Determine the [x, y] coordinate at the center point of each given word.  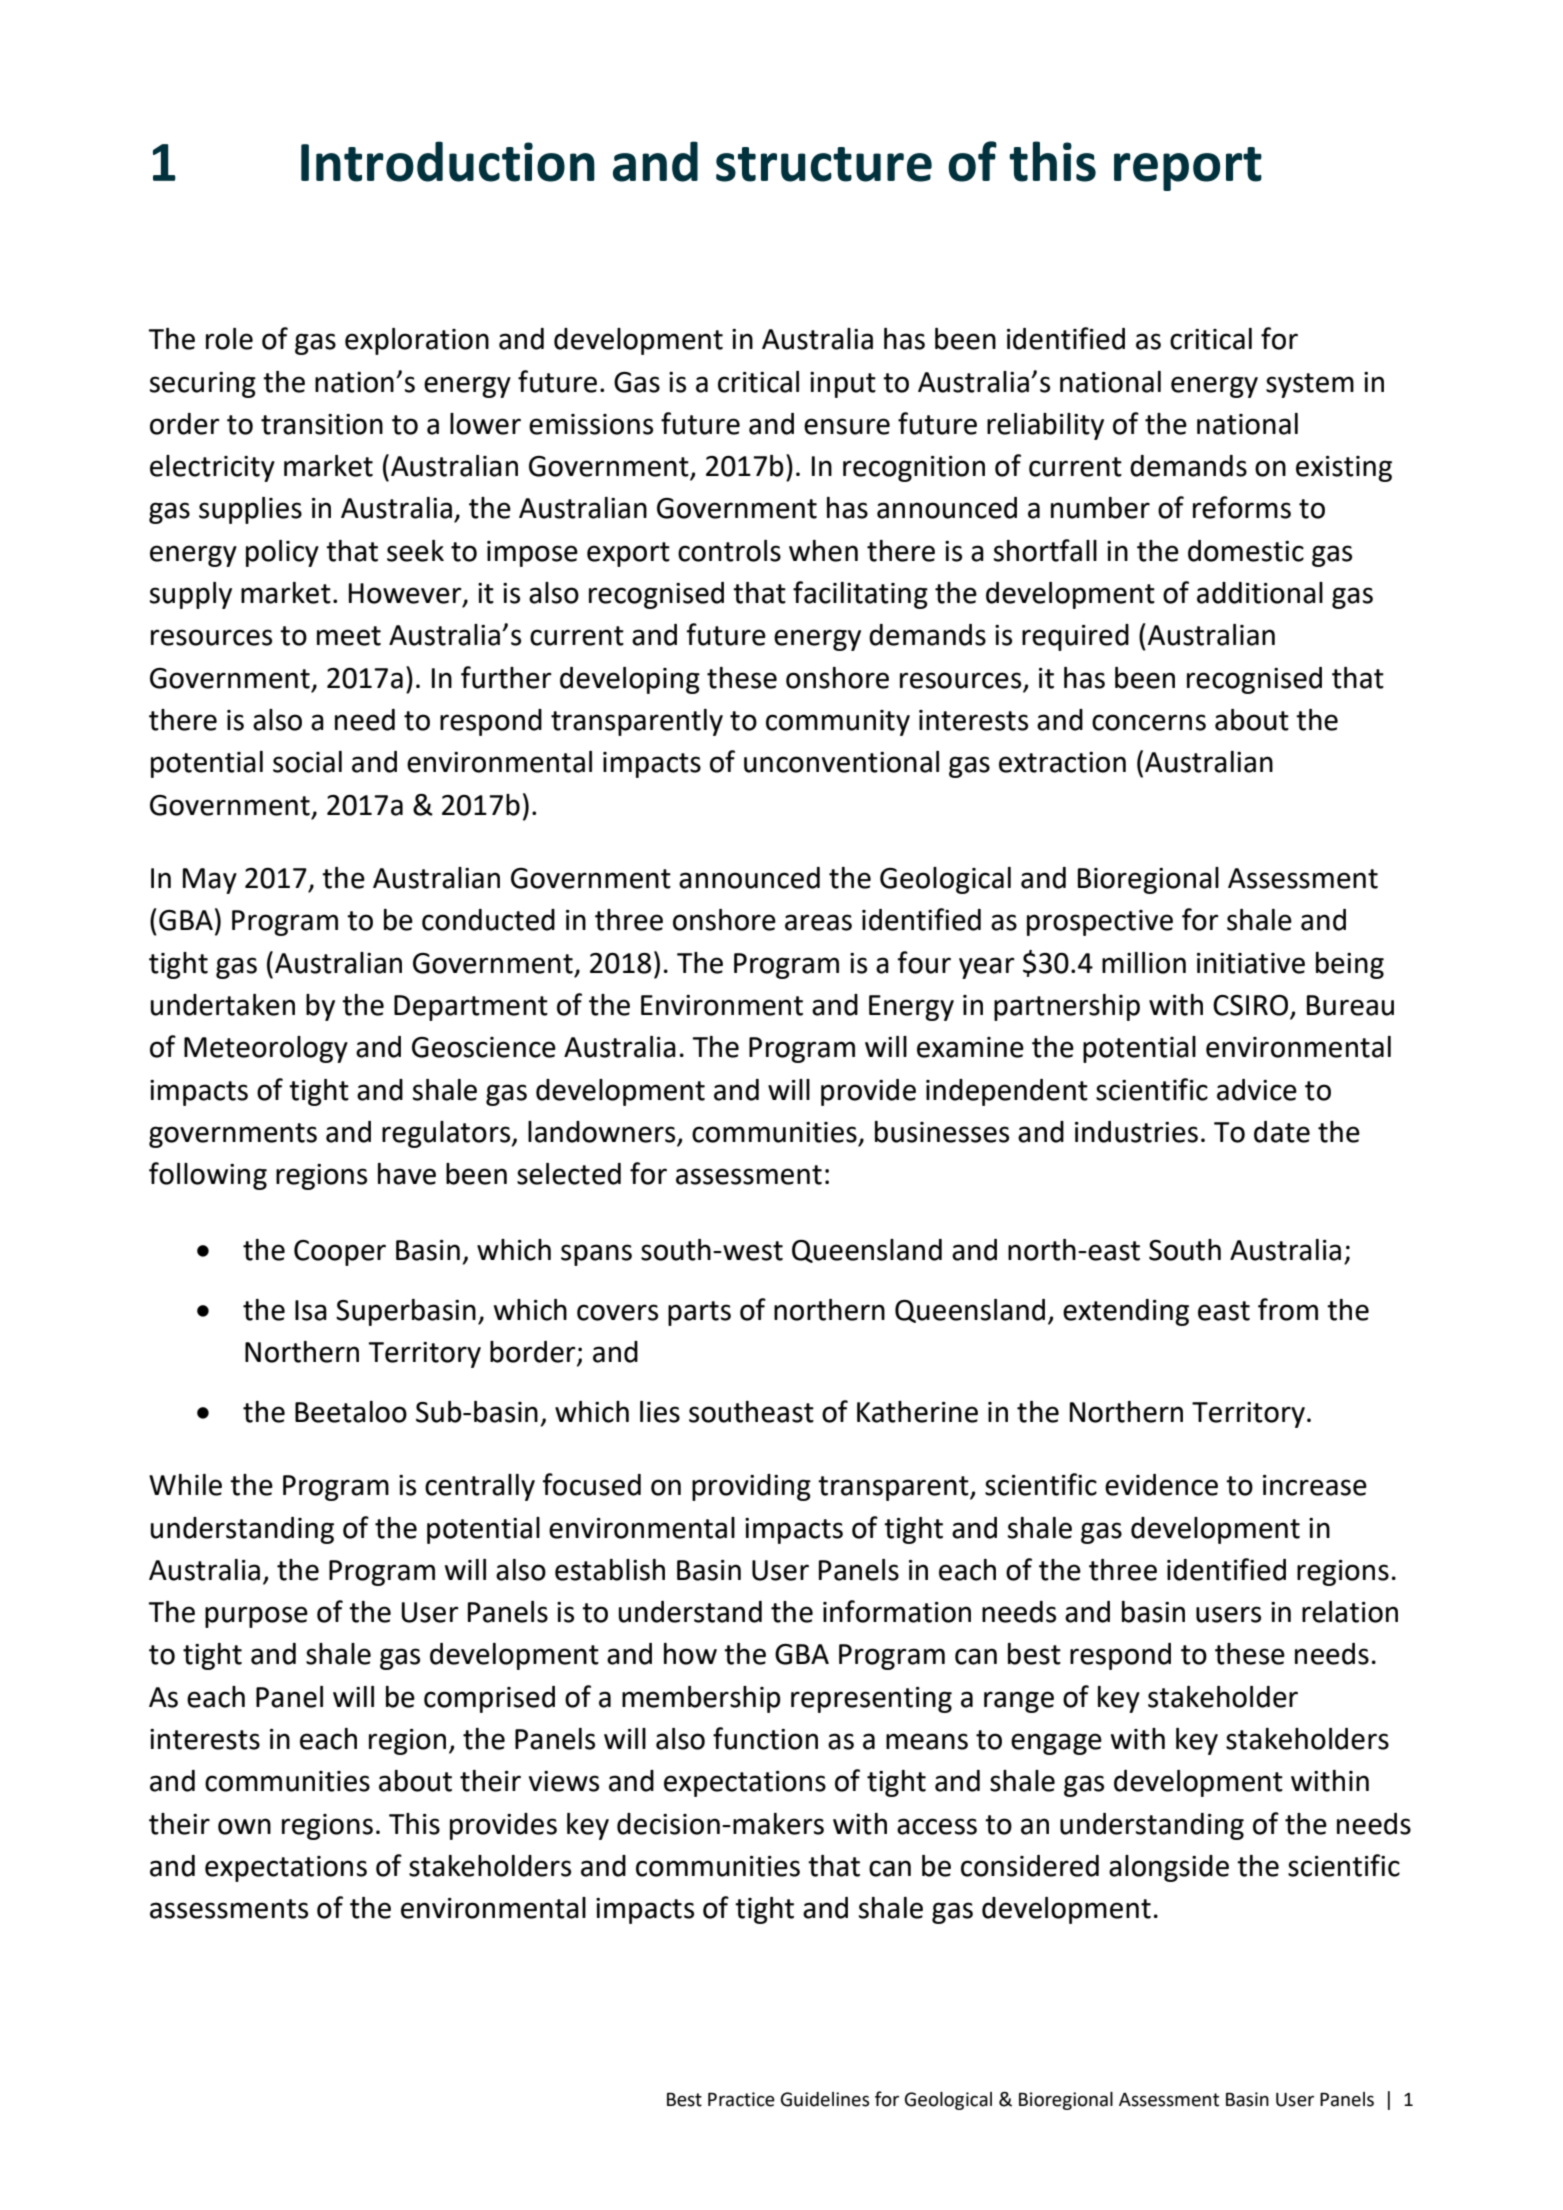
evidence [1161, 1485]
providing [751, 1487]
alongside [1169, 1868]
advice [1257, 1090]
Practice [741, 2099]
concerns [1149, 722]
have [407, 1174]
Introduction [448, 161]
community [838, 723]
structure [824, 164]
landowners [603, 1133]
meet [349, 636]
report [1188, 169]
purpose [256, 1617]
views [564, 1781]
